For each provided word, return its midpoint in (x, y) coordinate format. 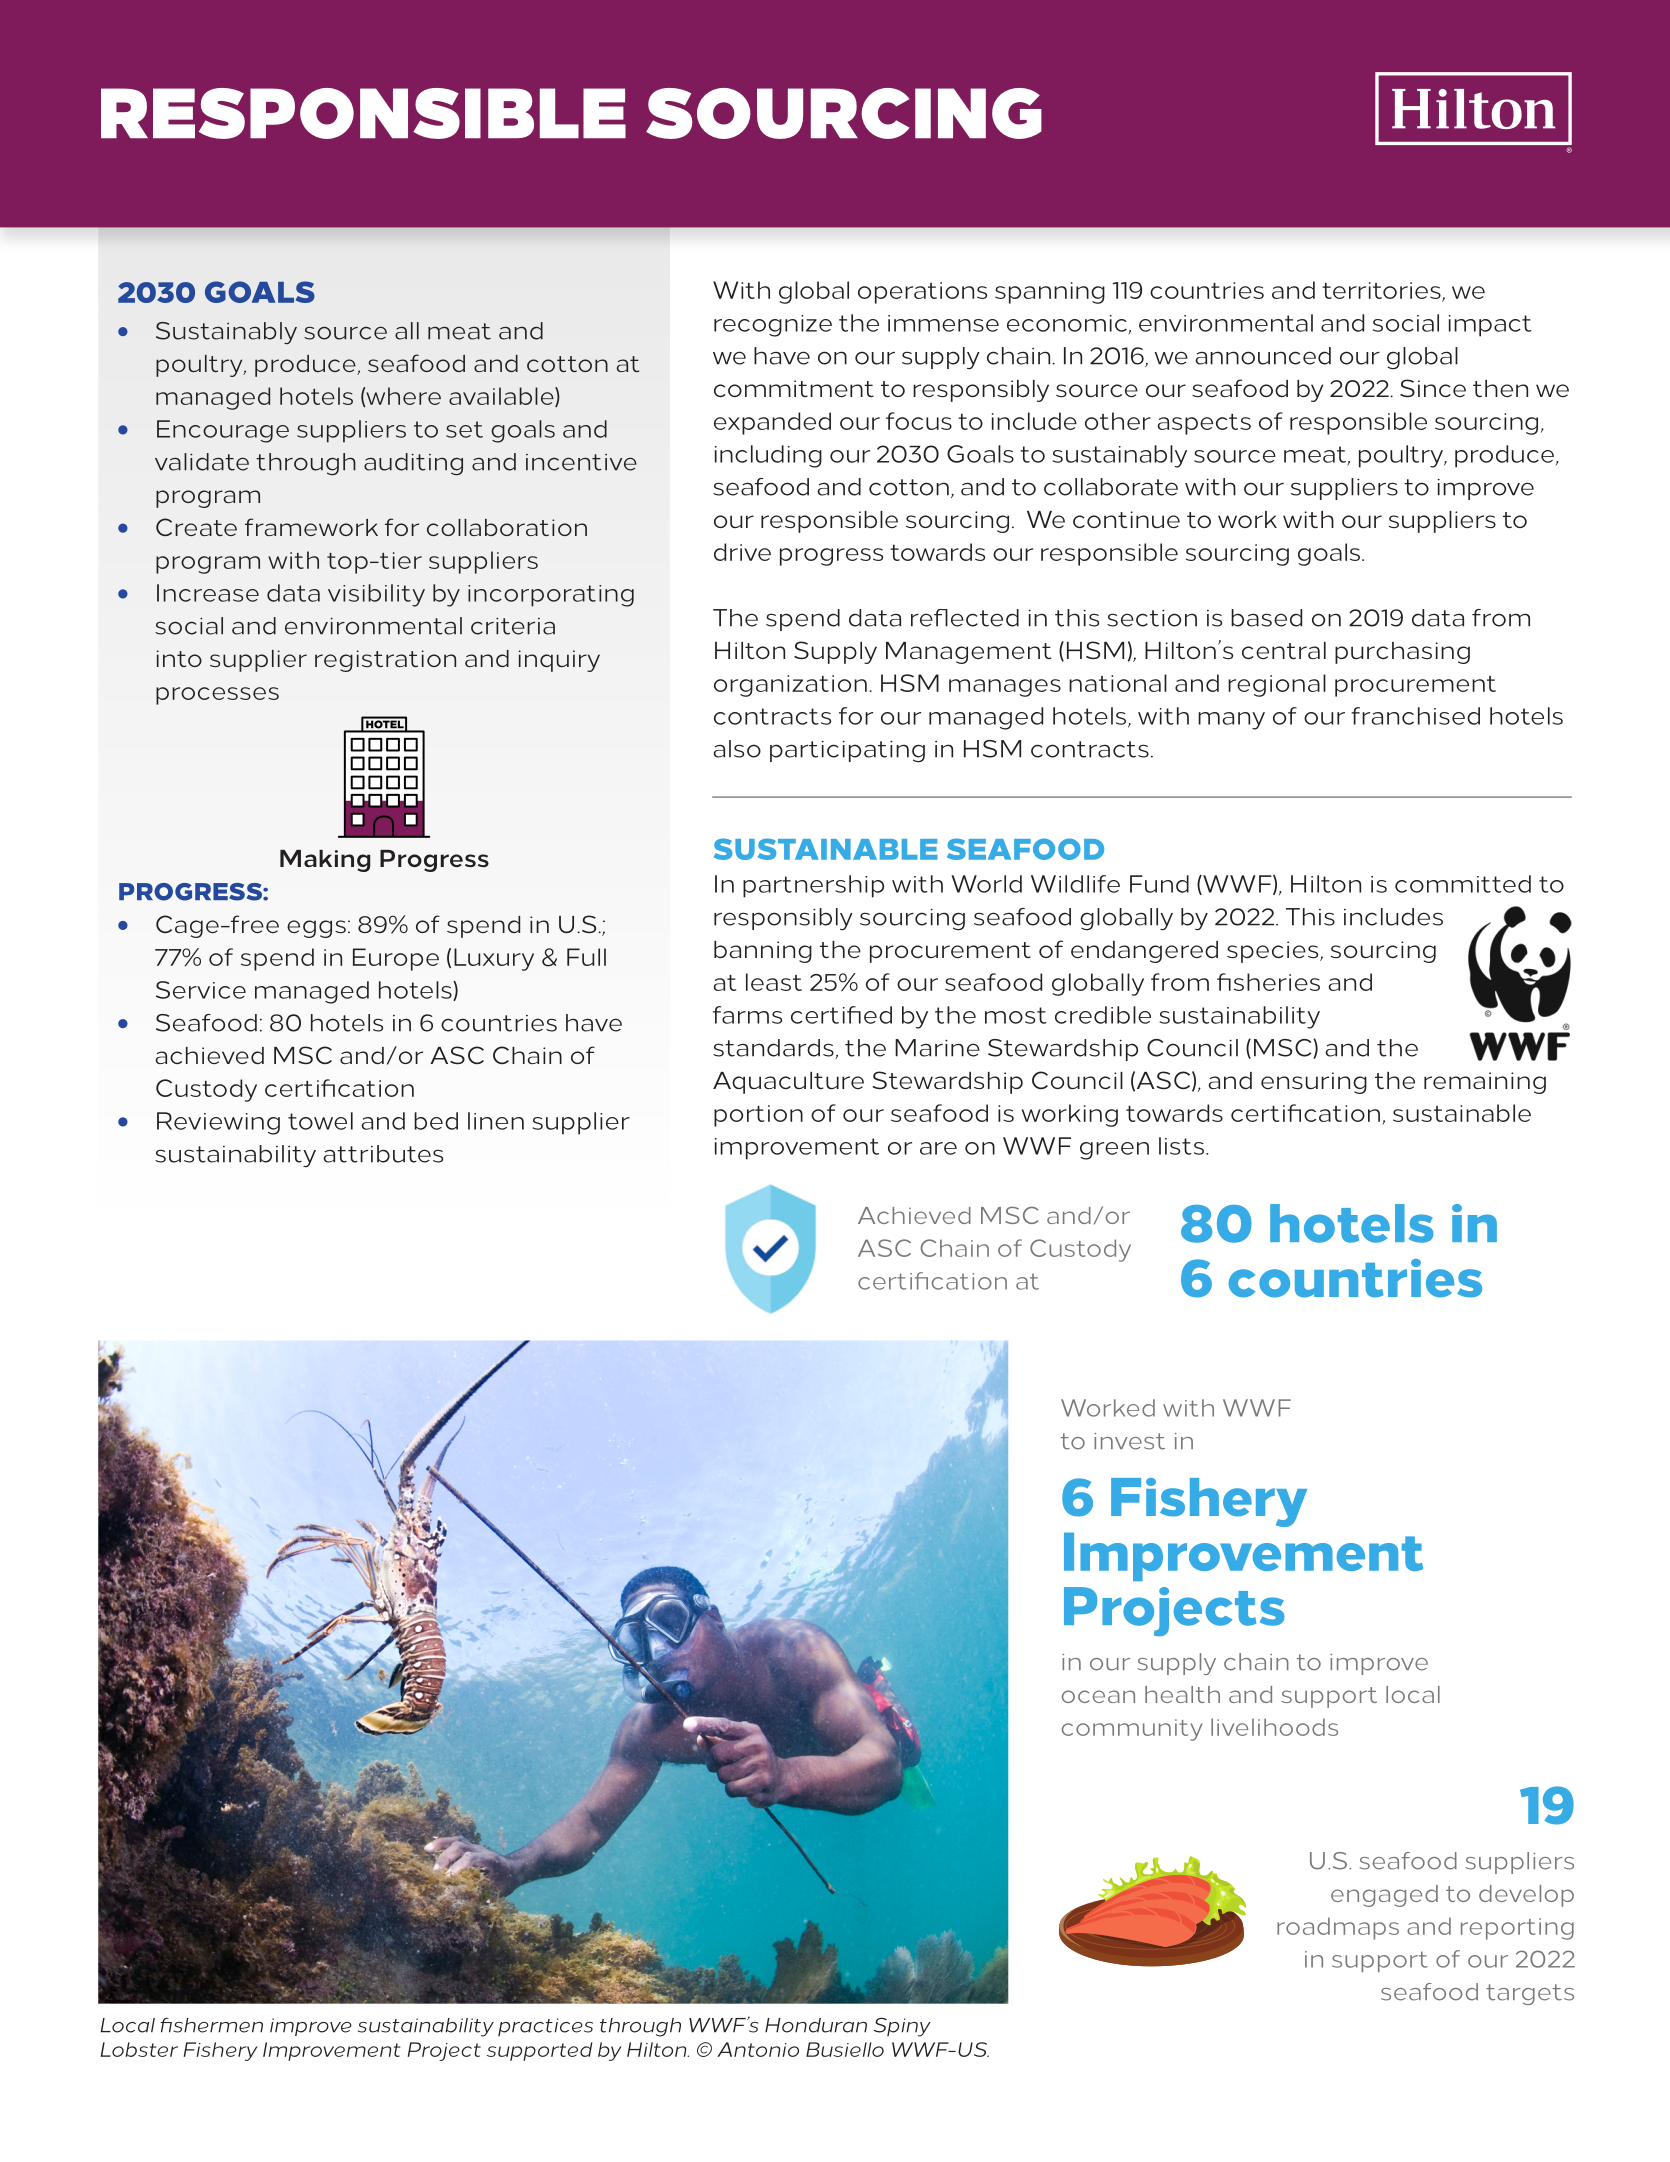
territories (1382, 291)
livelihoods (1274, 1727)
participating (847, 751)
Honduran (816, 2025)
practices (545, 2027)
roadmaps (1338, 1928)
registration (385, 661)
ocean (1098, 1696)
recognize (773, 326)
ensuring (1314, 1083)
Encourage (223, 431)
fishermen (211, 2025)
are (938, 1148)
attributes (383, 1154)
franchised (1415, 716)
